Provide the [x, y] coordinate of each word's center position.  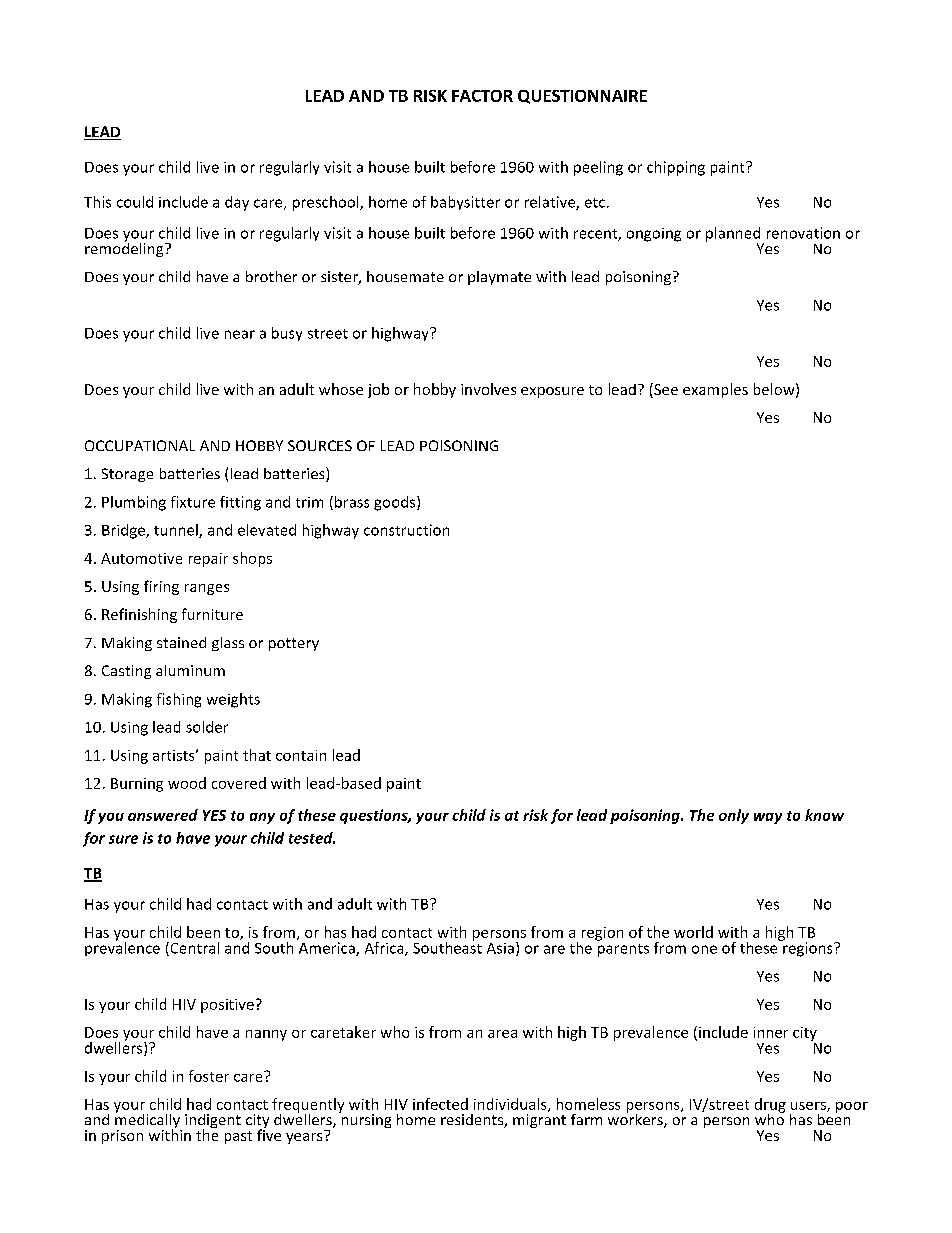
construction [406, 530]
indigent [213, 1122]
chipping [676, 168]
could [135, 202]
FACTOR [482, 96]
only [734, 816]
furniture [212, 614]
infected [440, 1104]
